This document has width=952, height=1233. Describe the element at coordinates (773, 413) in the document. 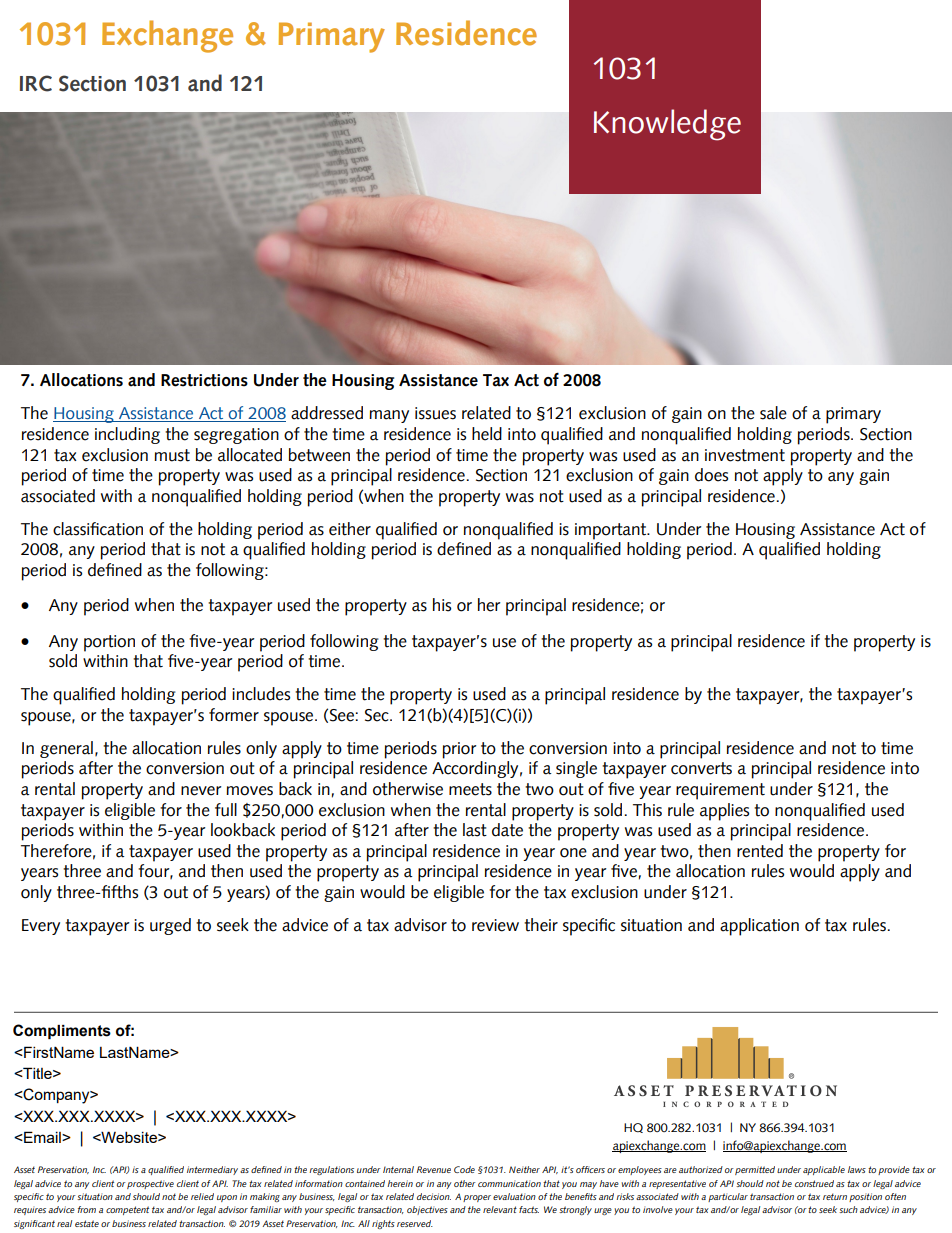

I see `sale` at that location.
